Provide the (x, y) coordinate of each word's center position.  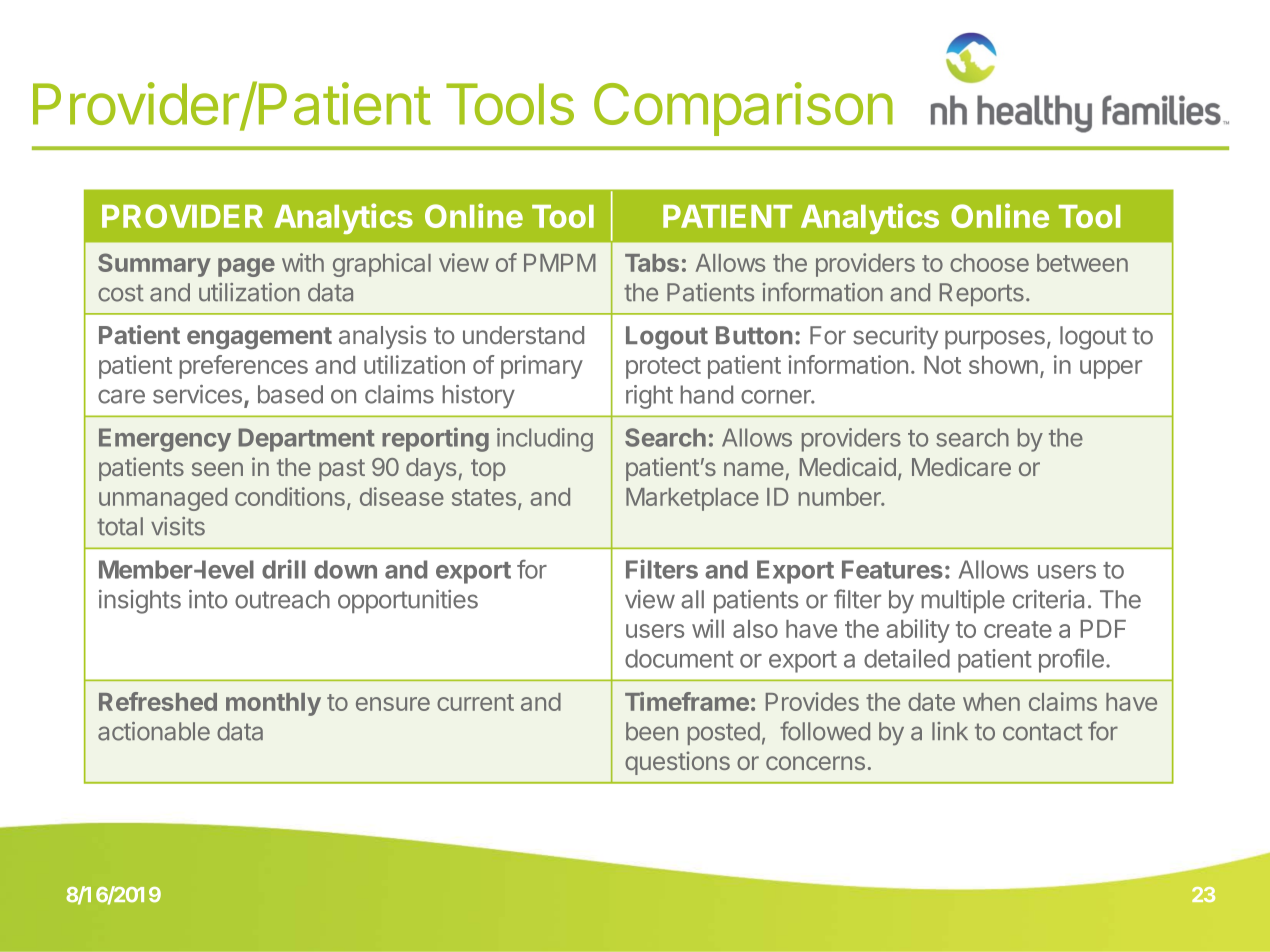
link (950, 731)
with (303, 262)
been (652, 731)
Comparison (743, 109)
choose (989, 263)
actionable (154, 731)
